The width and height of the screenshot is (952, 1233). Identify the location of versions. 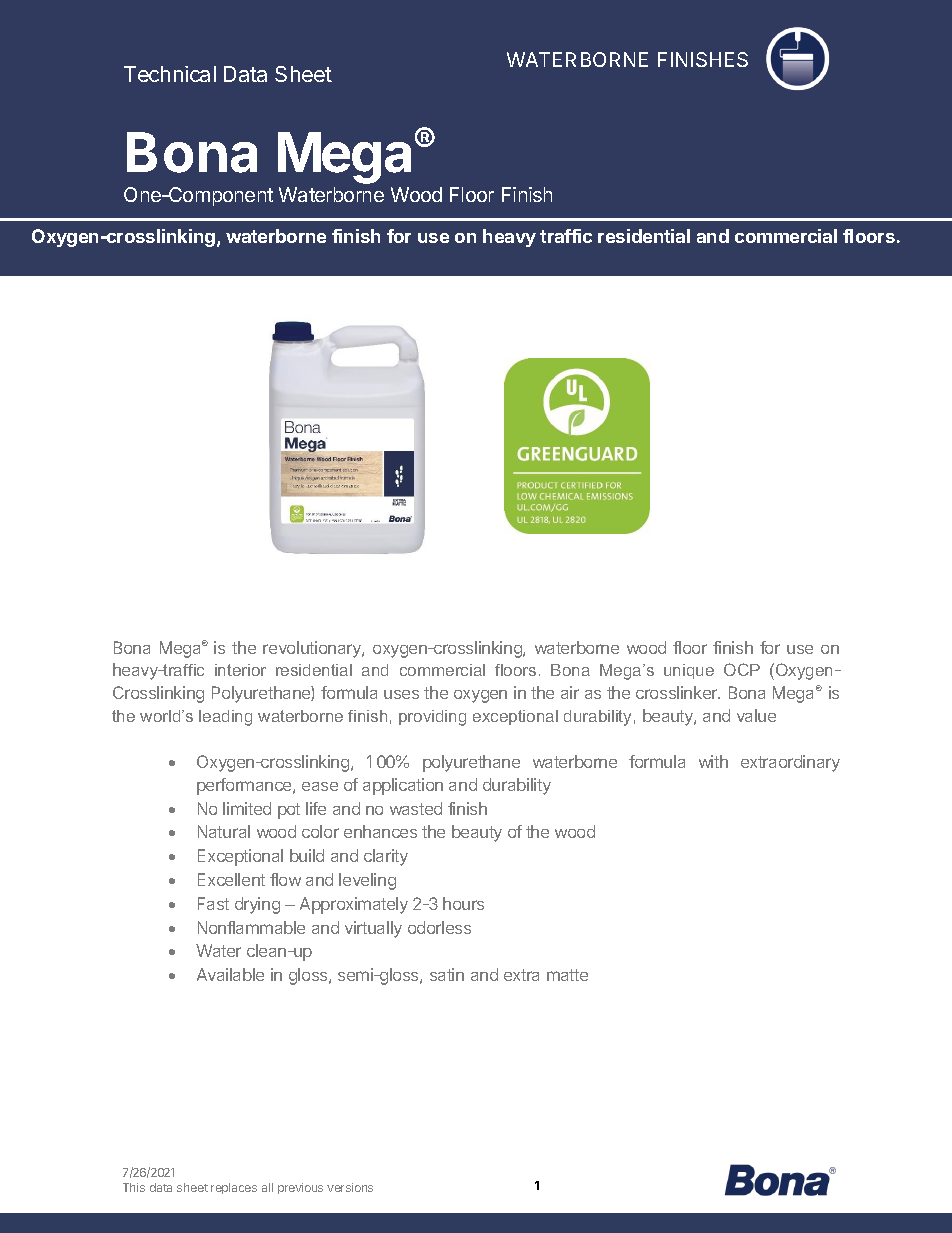
(350, 1187).
